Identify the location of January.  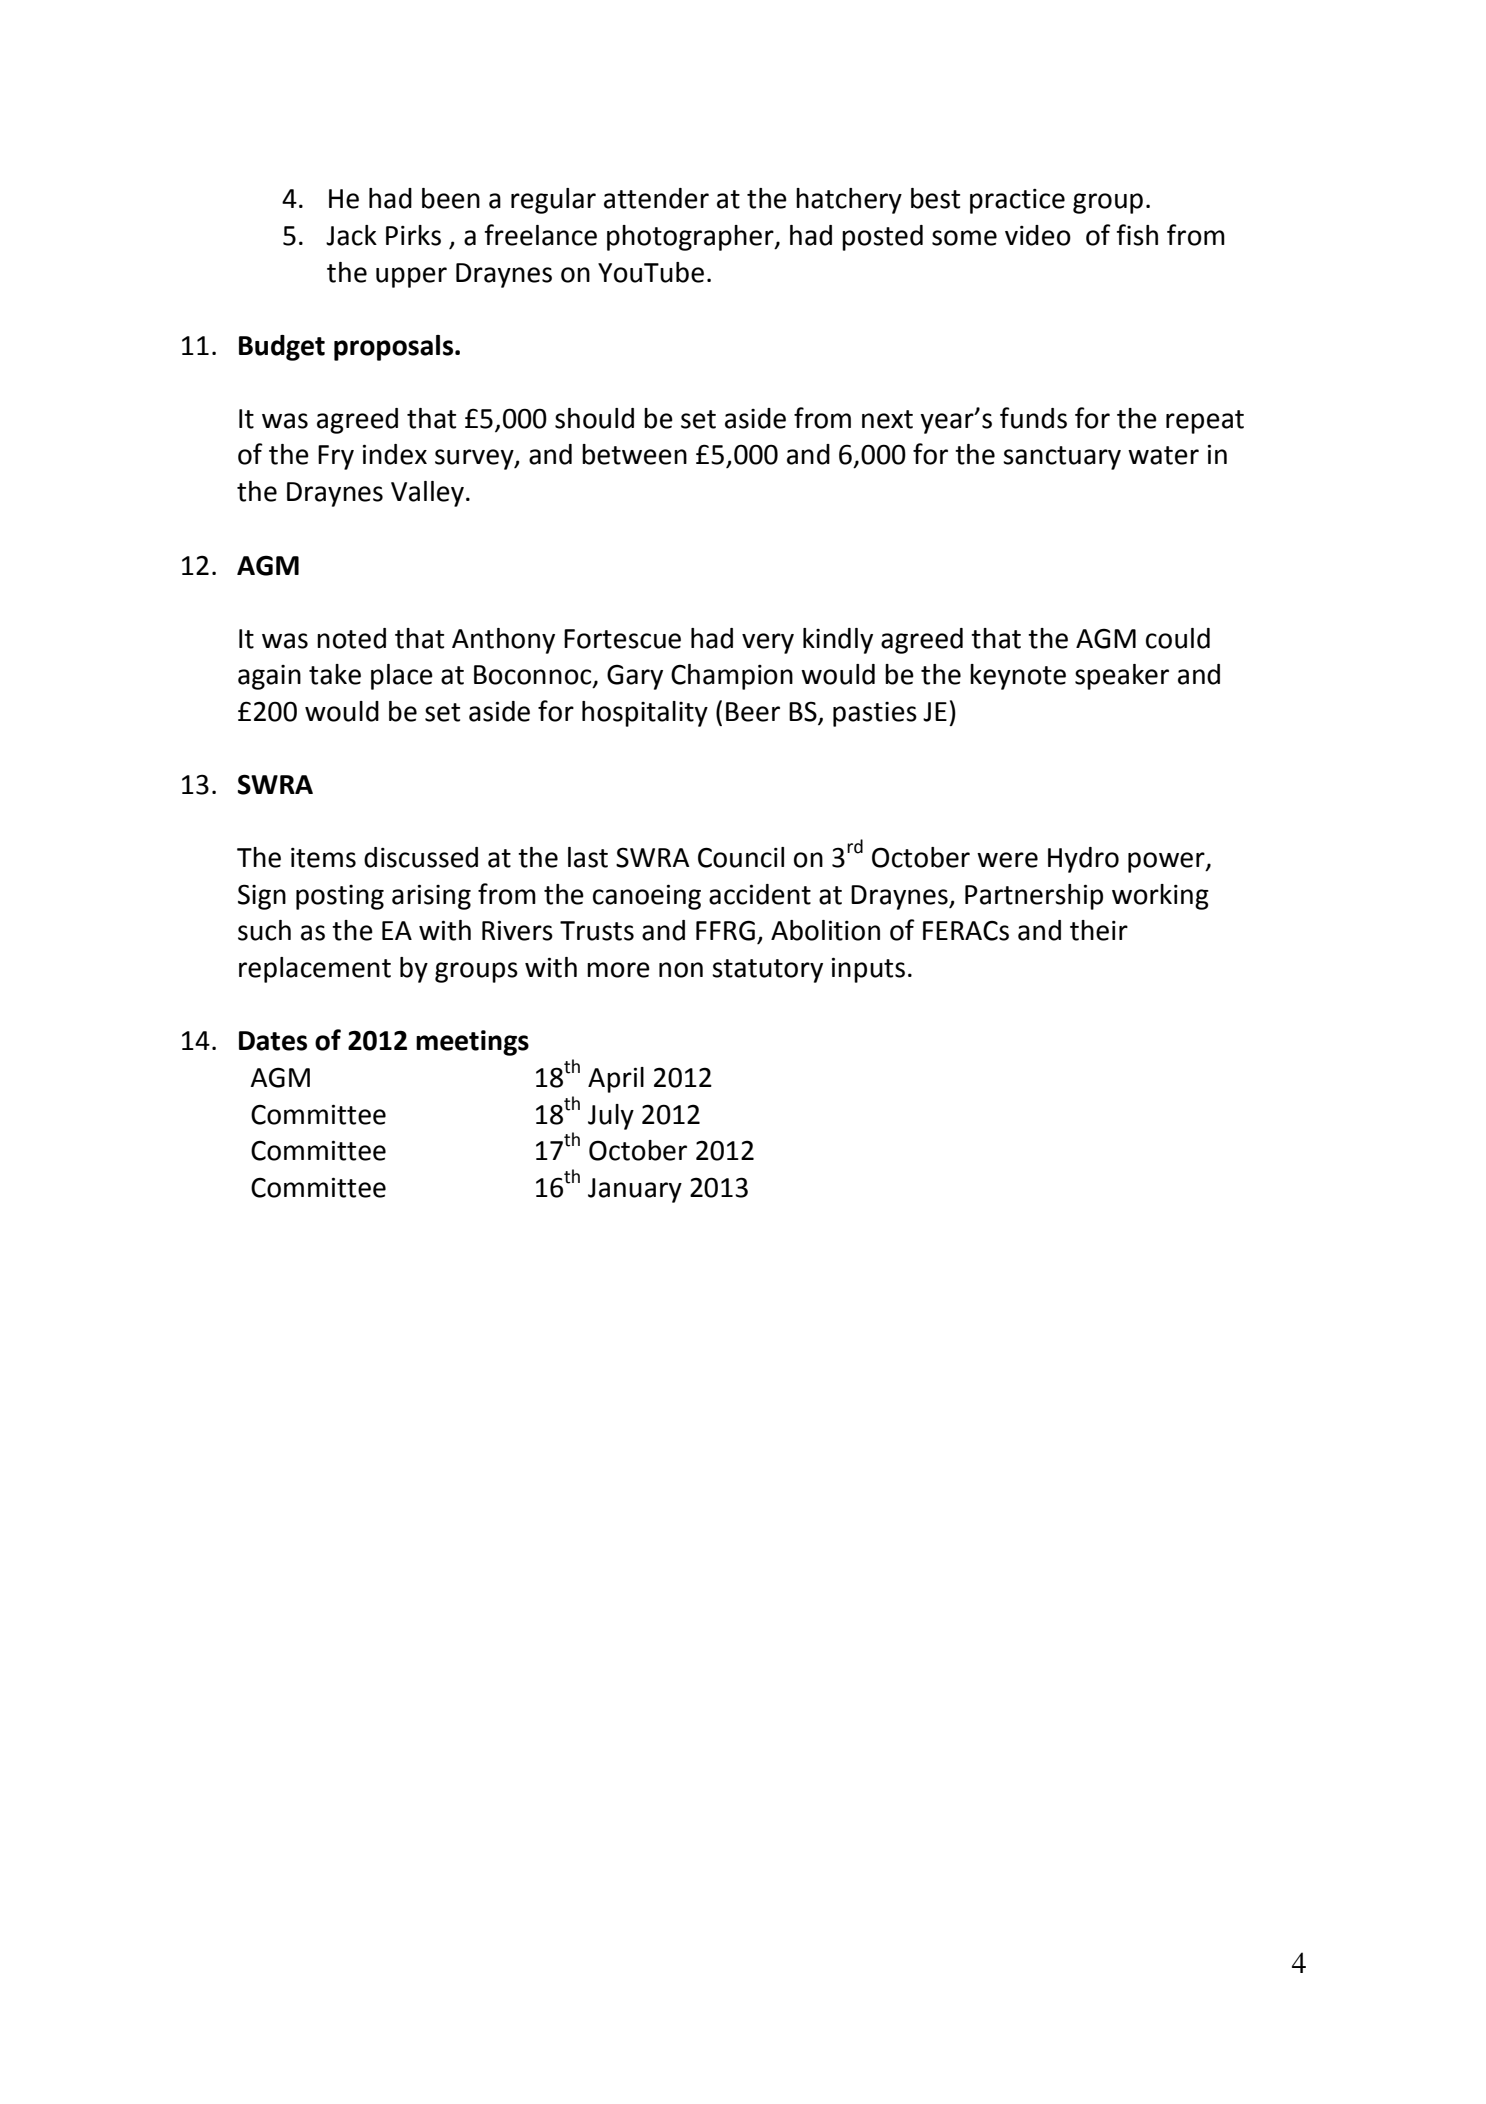
(635, 1190).
